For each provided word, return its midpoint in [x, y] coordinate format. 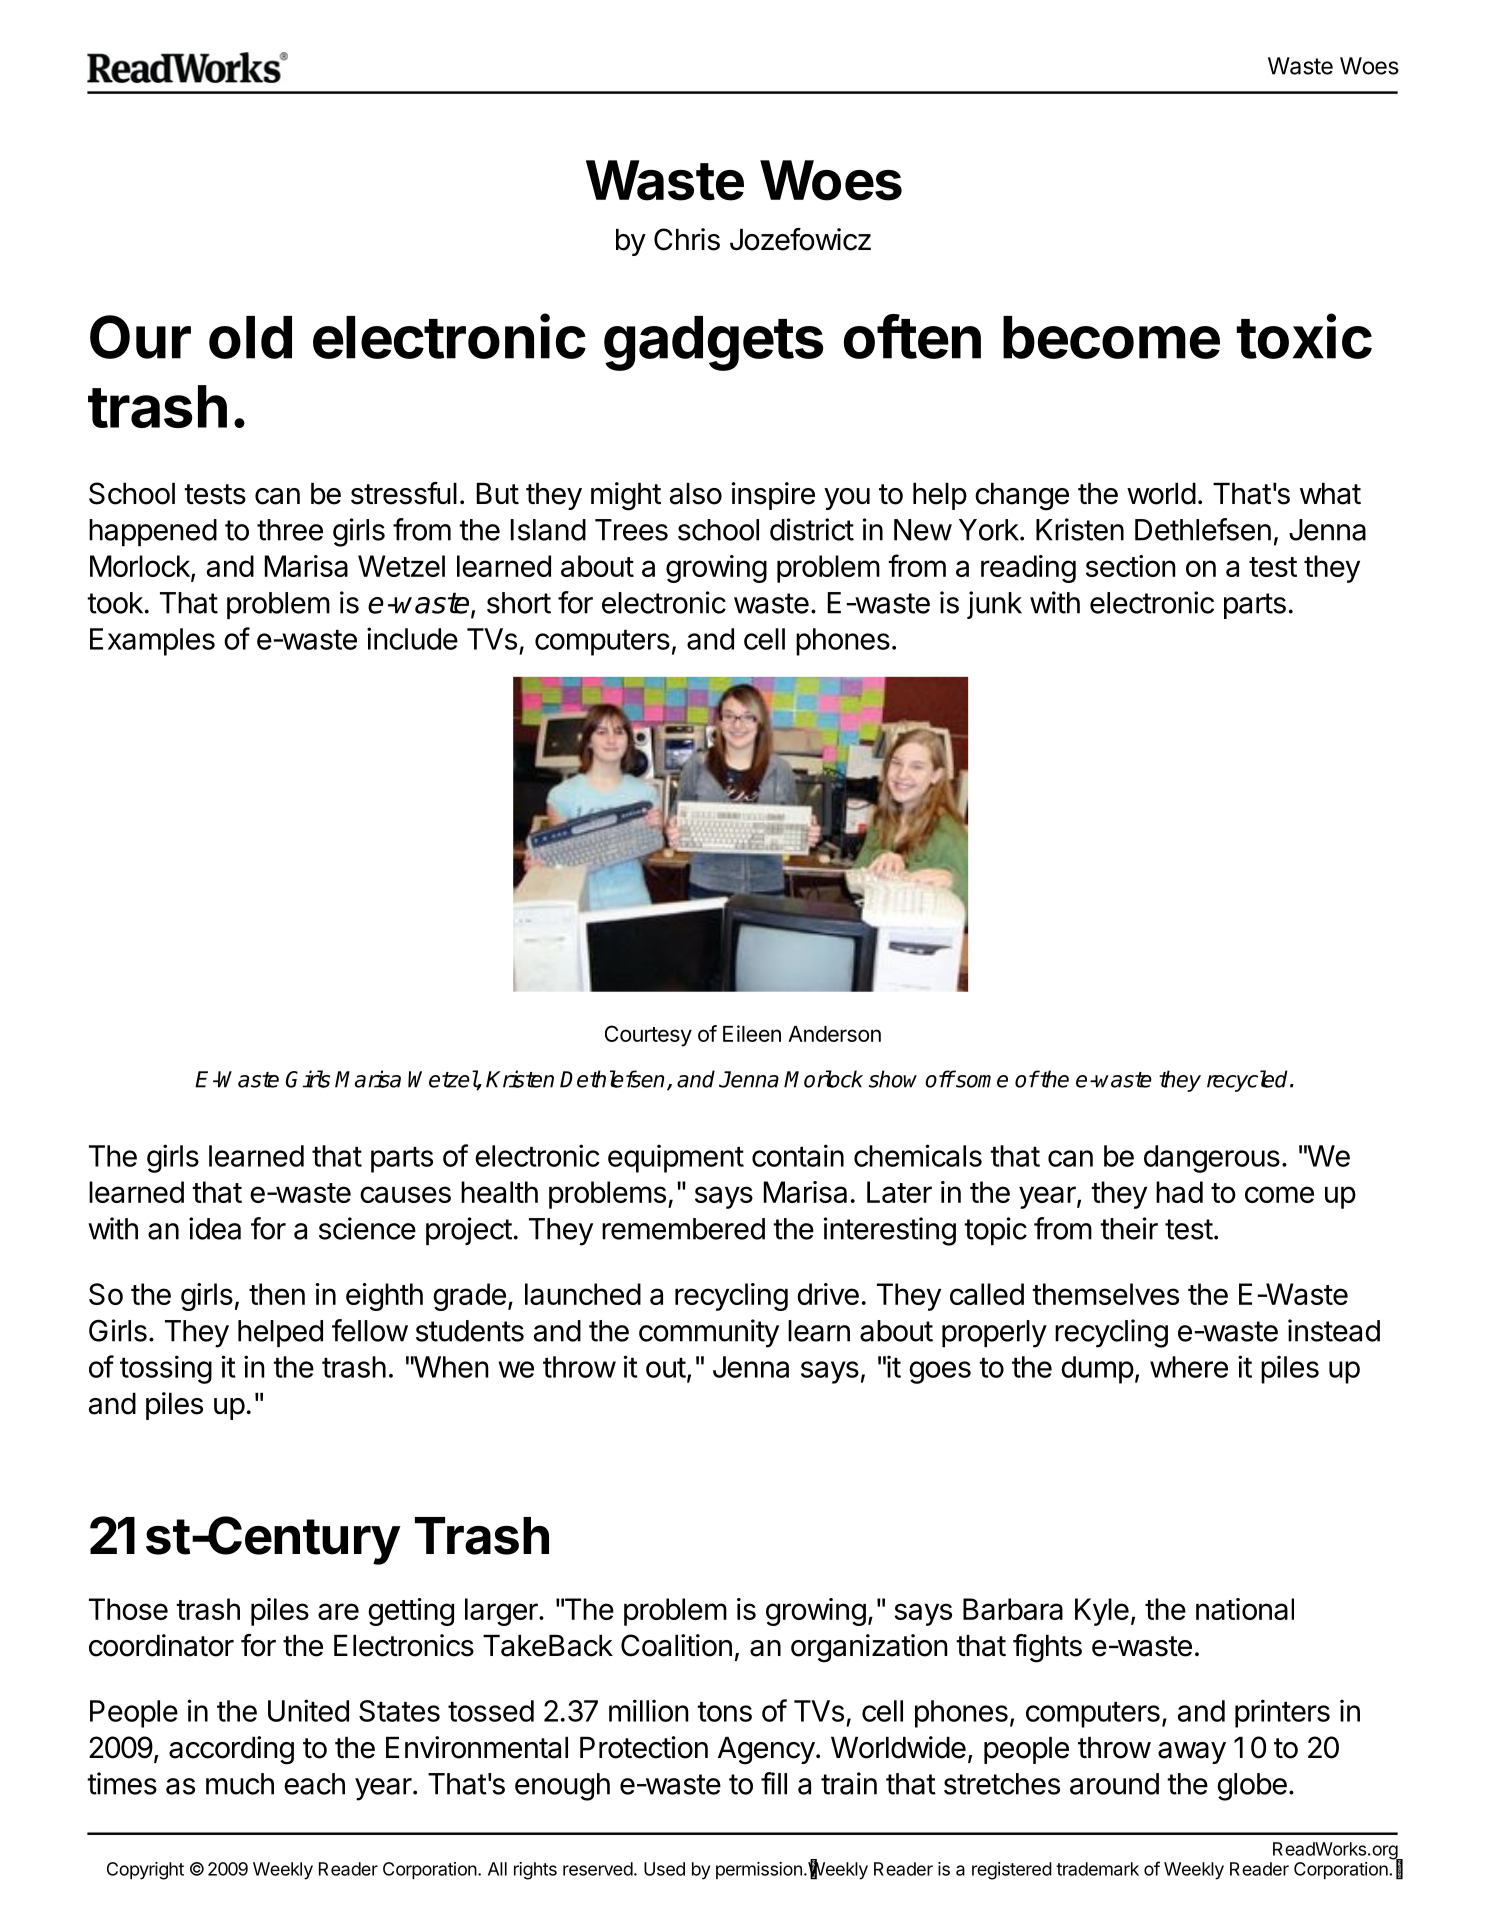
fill [774, 1783]
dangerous [1212, 1159]
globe [1252, 1787]
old [250, 337]
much [240, 1784]
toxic [1304, 336]
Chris [687, 239]
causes [405, 1194]
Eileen [752, 1033]
